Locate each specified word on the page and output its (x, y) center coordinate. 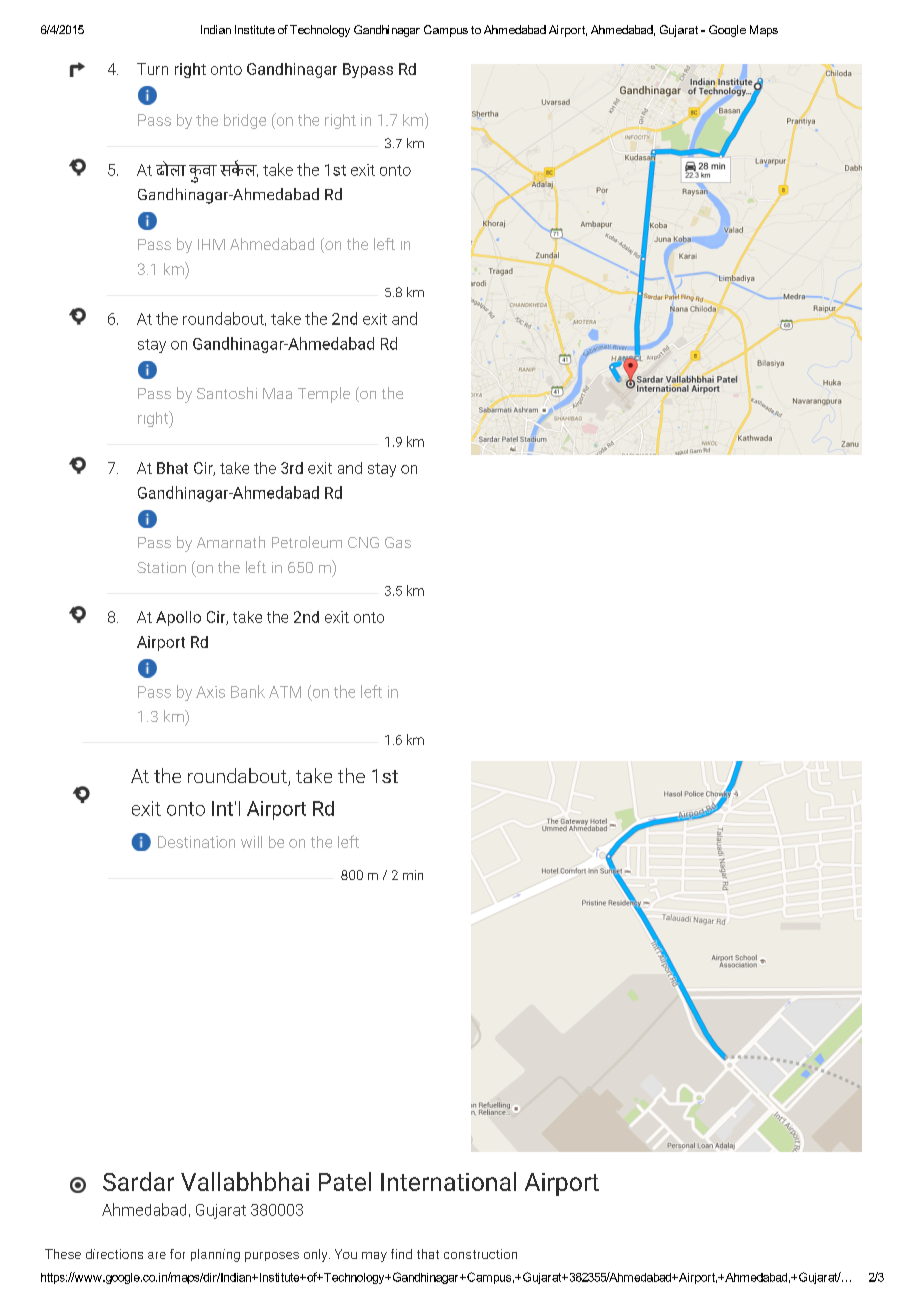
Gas (398, 542)
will (251, 842)
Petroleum (307, 542)
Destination (196, 842)
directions (114, 1254)
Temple (324, 395)
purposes (272, 1257)
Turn (152, 69)
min (413, 875)
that (428, 1254)
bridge (245, 121)
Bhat (172, 468)
